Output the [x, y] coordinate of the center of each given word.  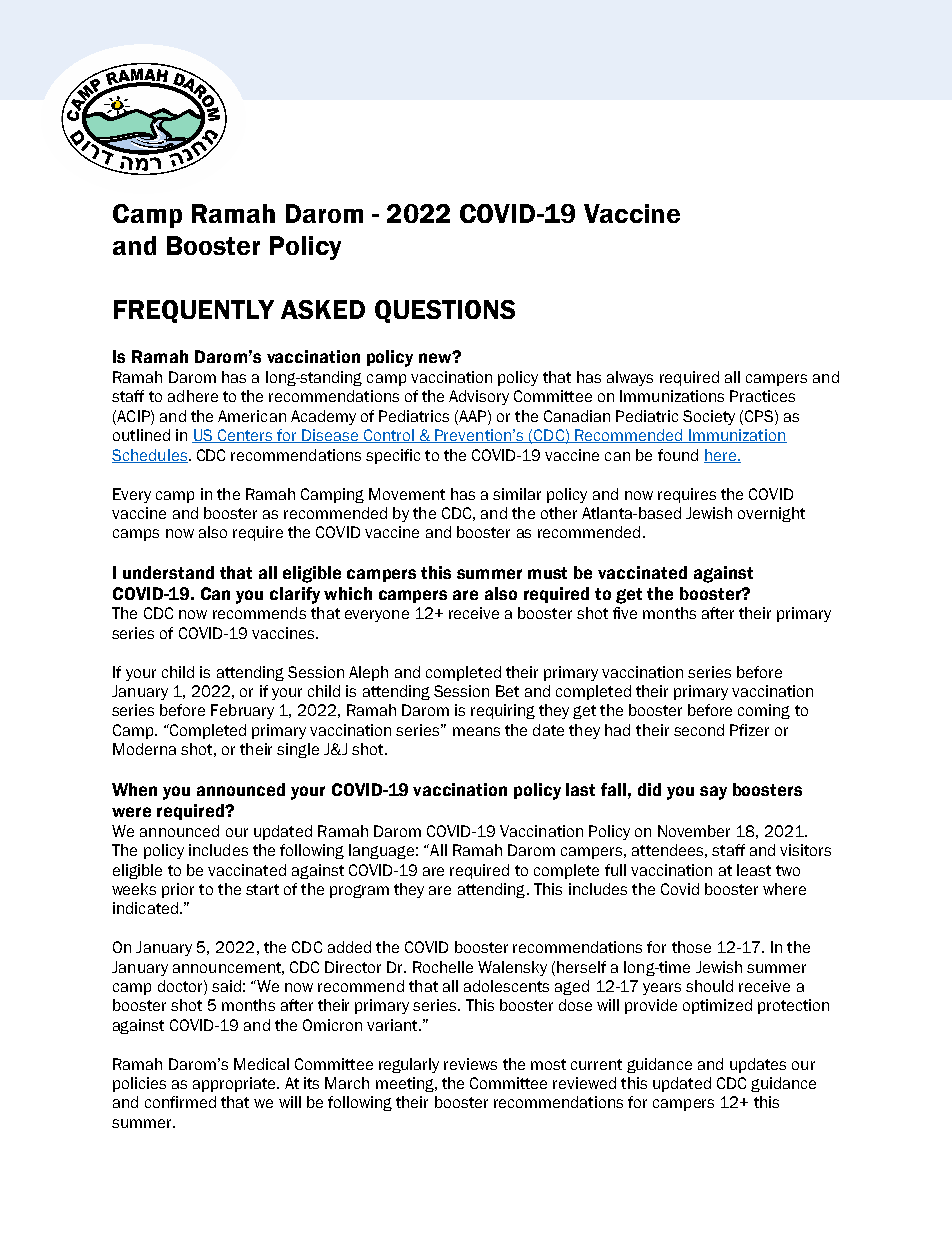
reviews [470, 1064]
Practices [762, 396]
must [547, 573]
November [694, 831]
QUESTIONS [445, 311]
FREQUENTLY [194, 311]
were [131, 812]
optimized [717, 1006]
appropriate [235, 1084]
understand [168, 572]
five [625, 613]
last [580, 789]
